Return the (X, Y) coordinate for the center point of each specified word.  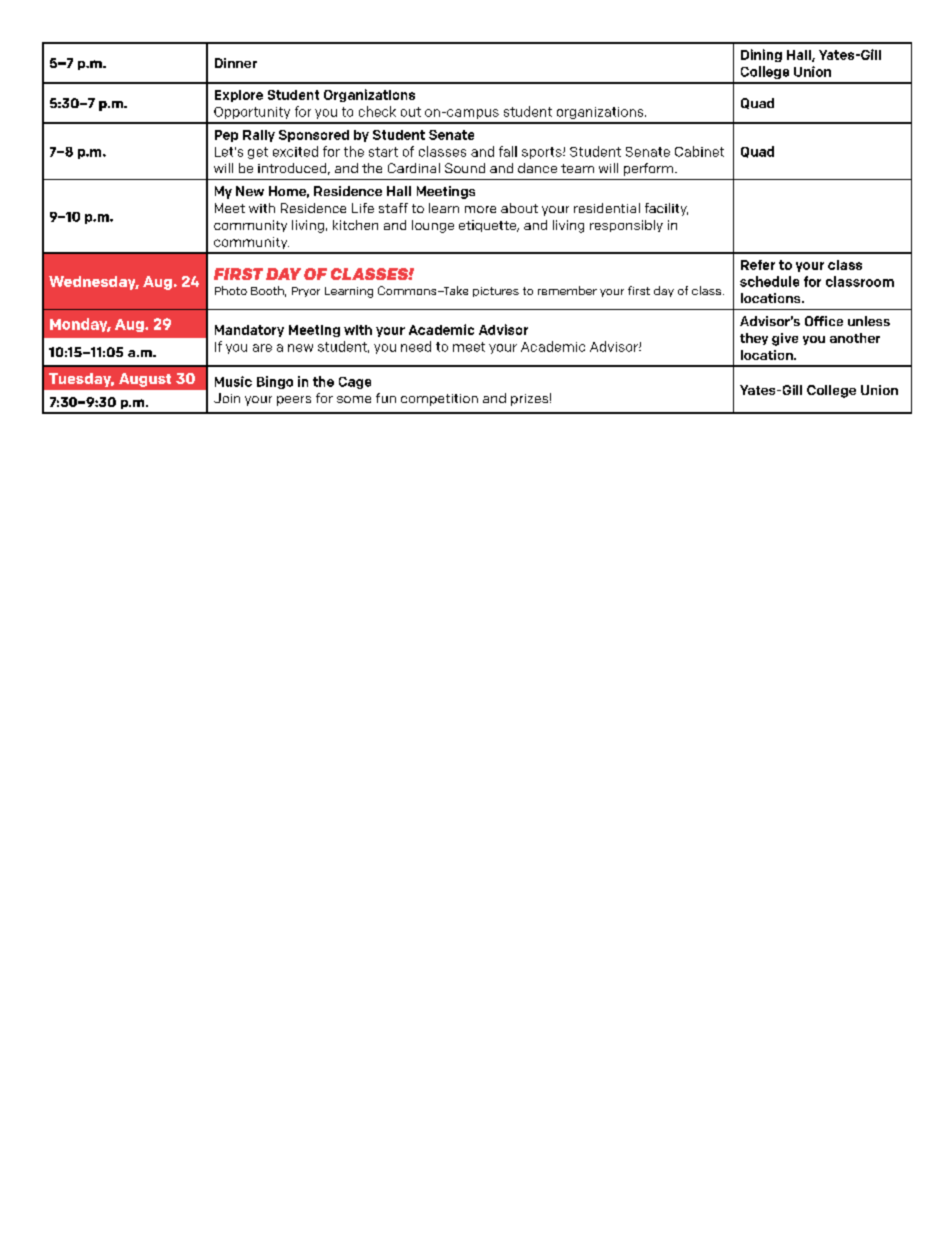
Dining (761, 55)
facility (666, 209)
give (785, 339)
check (377, 111)
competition (439, 400)
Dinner (236, 63)
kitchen (355, 225)
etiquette (489, 226)
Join (227, 398)
